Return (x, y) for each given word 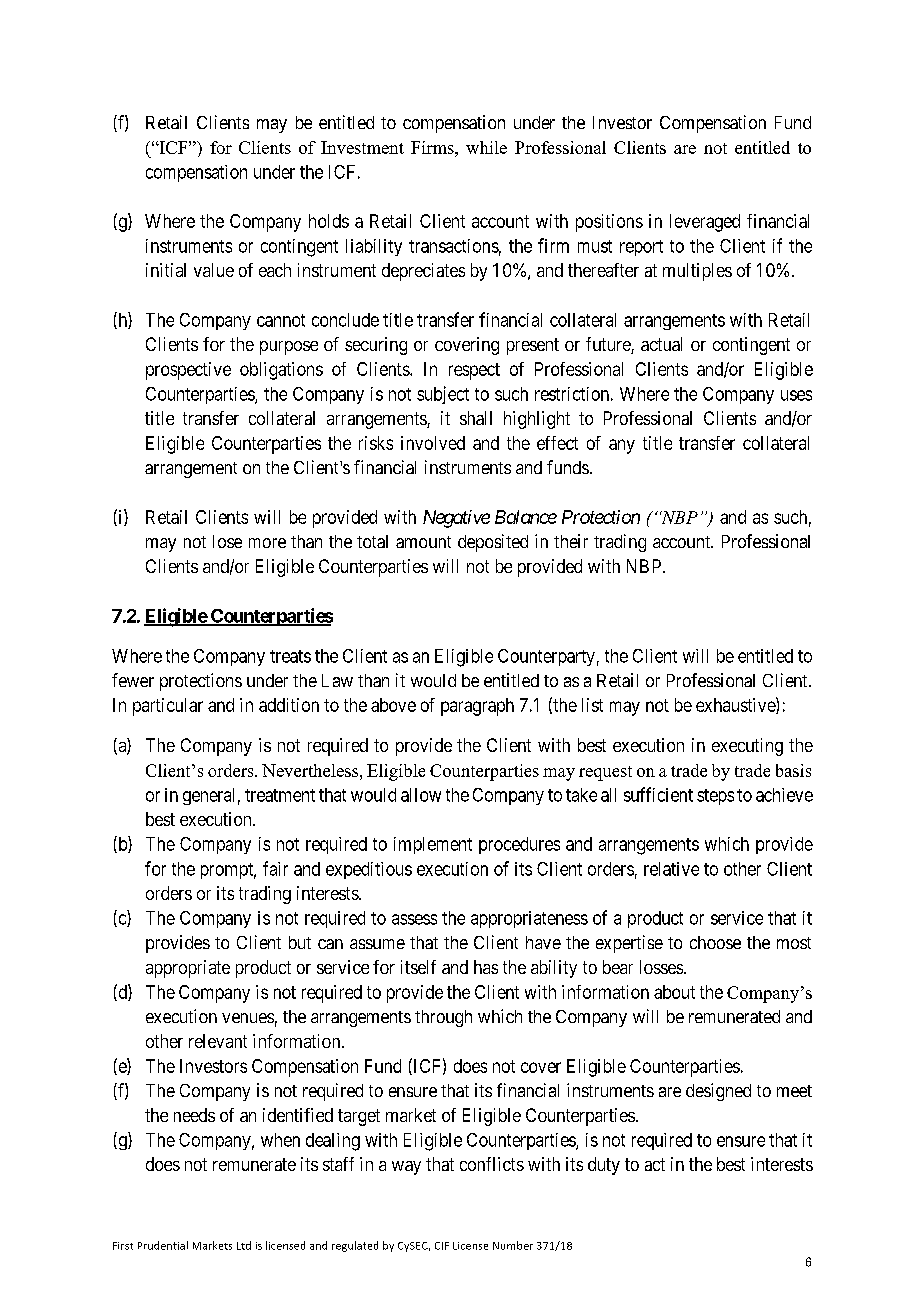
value (214, 270)
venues (248, 1018)
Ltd (244, 1245)
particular (168, 707)
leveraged (705, 223)
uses (796, 395)
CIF (442, 1246)
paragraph (477, 707)
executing (747, 747)
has (486, 967)
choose (715, 942)
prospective (188, 371)
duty (604, 1166)
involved (433, 443)
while (486, 147)
